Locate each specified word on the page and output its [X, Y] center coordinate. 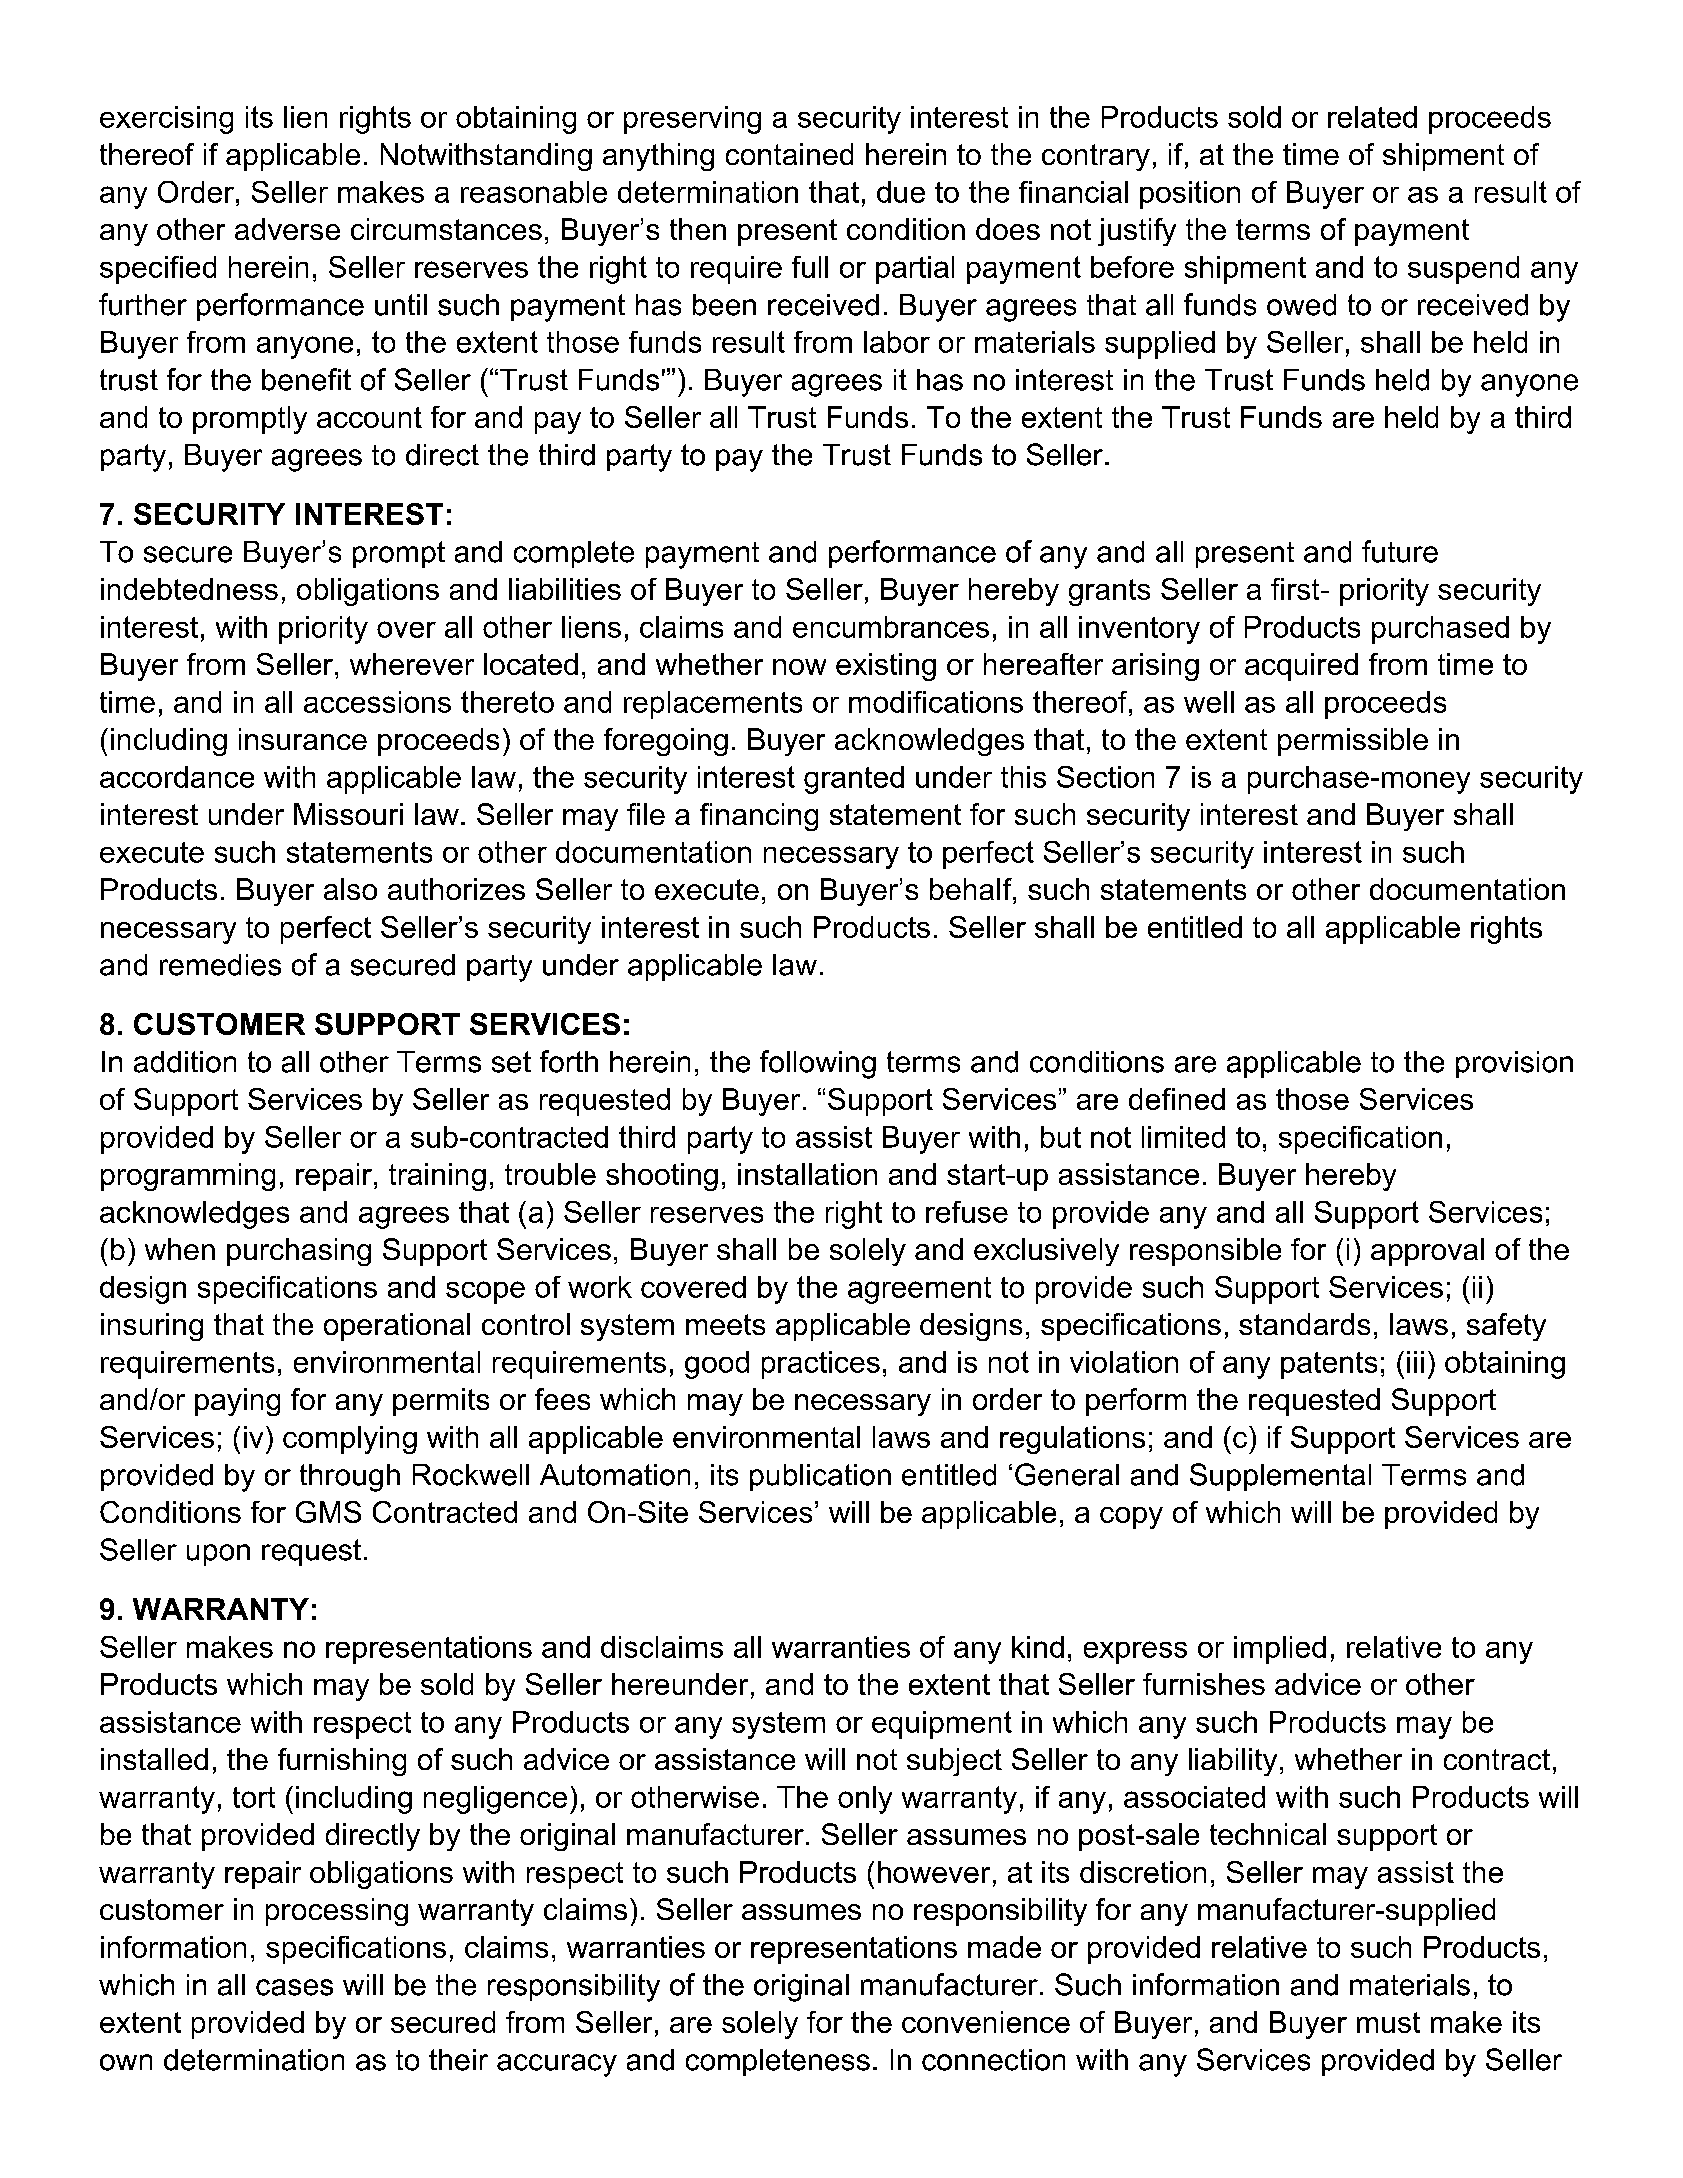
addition [185, 1062]
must [1388, 2022]
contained [789, 154]
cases [294, 1987]
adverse [287, 229]
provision [1514, 1064]
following [818, 1064]
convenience [986, 2022]
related [1372, 117]
